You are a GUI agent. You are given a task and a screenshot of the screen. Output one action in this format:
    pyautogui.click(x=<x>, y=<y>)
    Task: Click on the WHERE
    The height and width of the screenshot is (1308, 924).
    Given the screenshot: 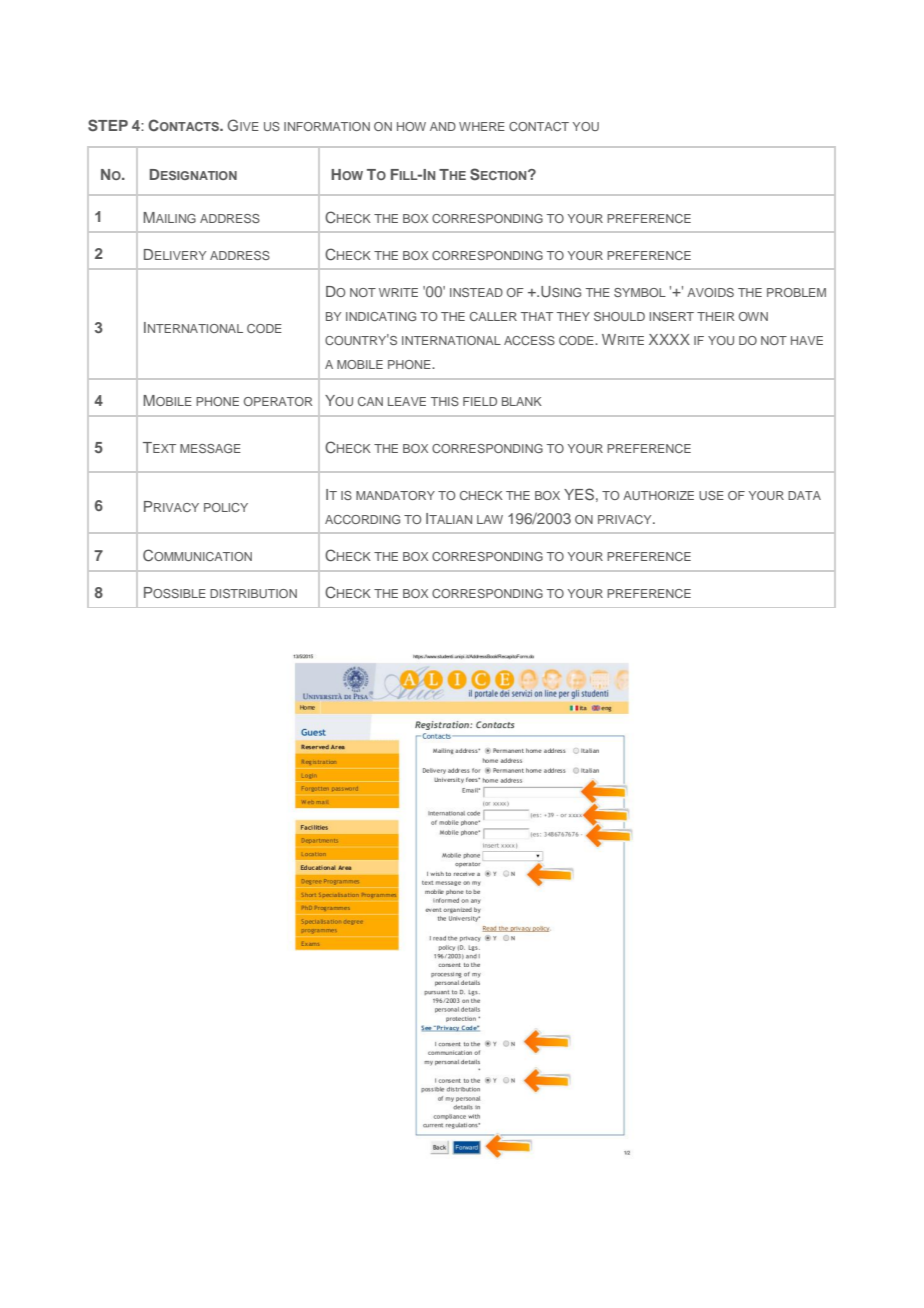 What is the action you would take?
    pyautogui.click(x=482, y=126)
